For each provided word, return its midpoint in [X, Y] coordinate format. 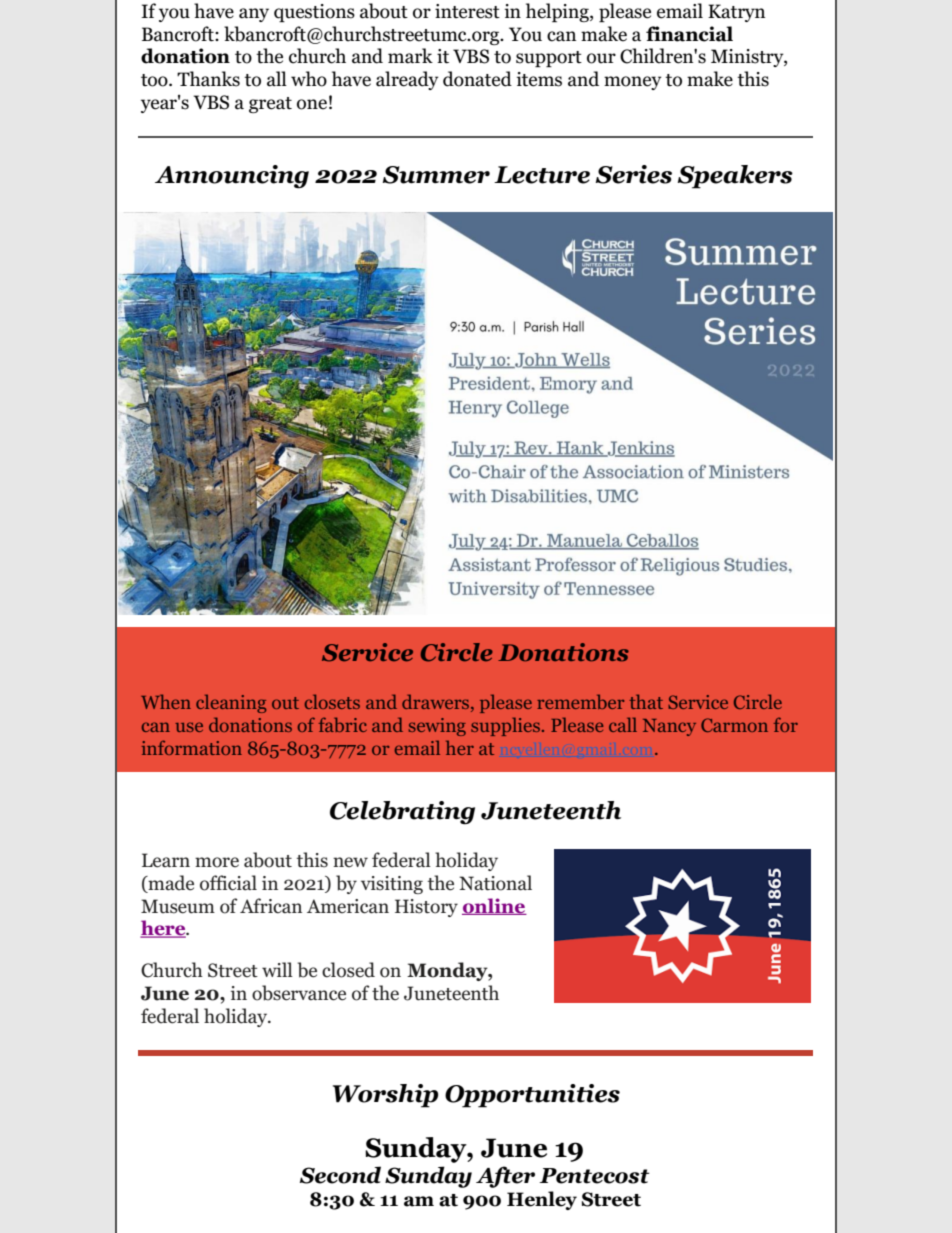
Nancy [669, 727]
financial [689, 34]
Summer [436, 175]
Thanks [208, 79]
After [505, 1177]
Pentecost [594, 1176]
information [192, 747]
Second [340, 1175]
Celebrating [402, 813]
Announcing [232, 177]
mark [410, 56]
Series [634, 174]
